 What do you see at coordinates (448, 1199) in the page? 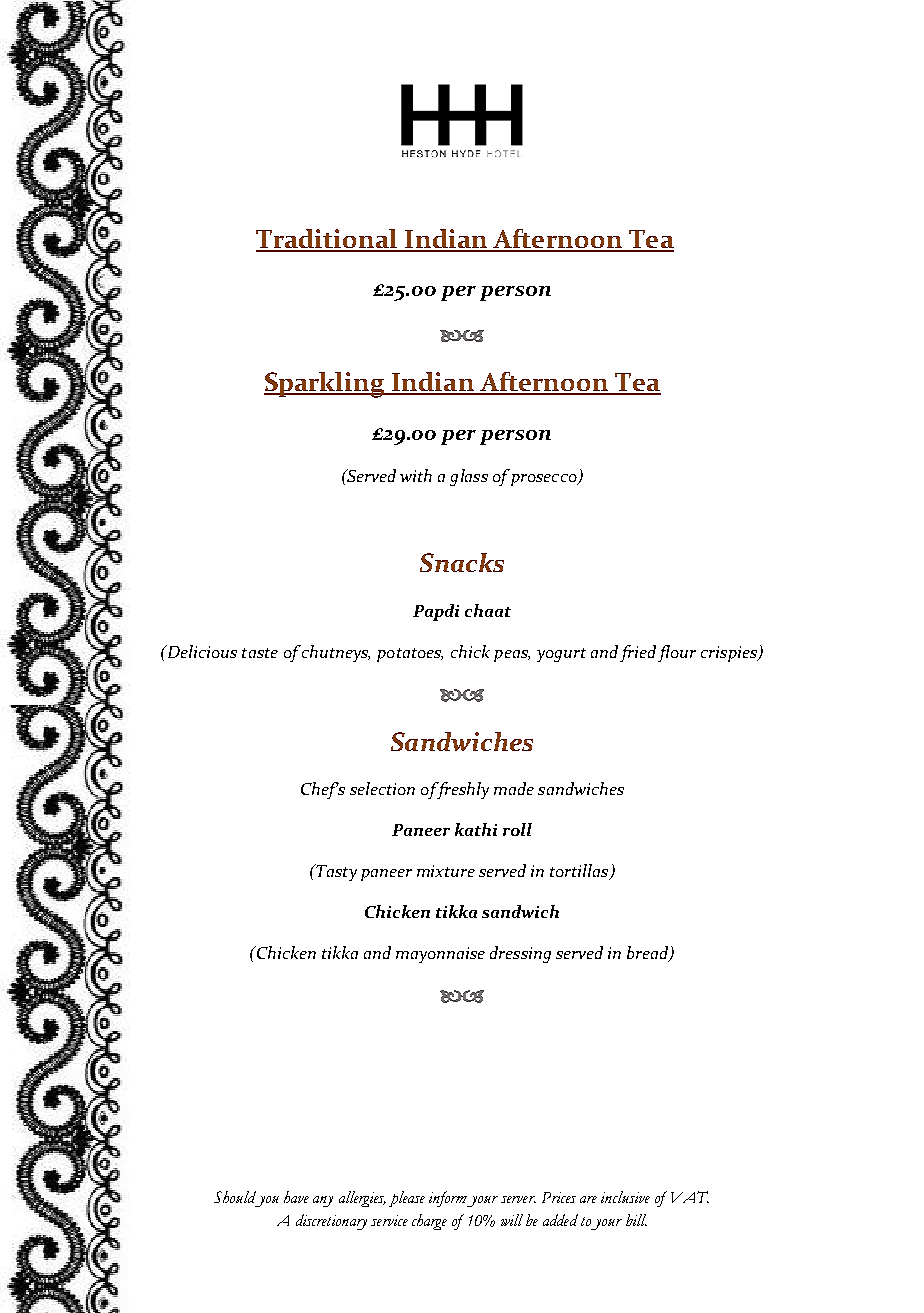
I see `inform` at bounding box center [448, 1199].
